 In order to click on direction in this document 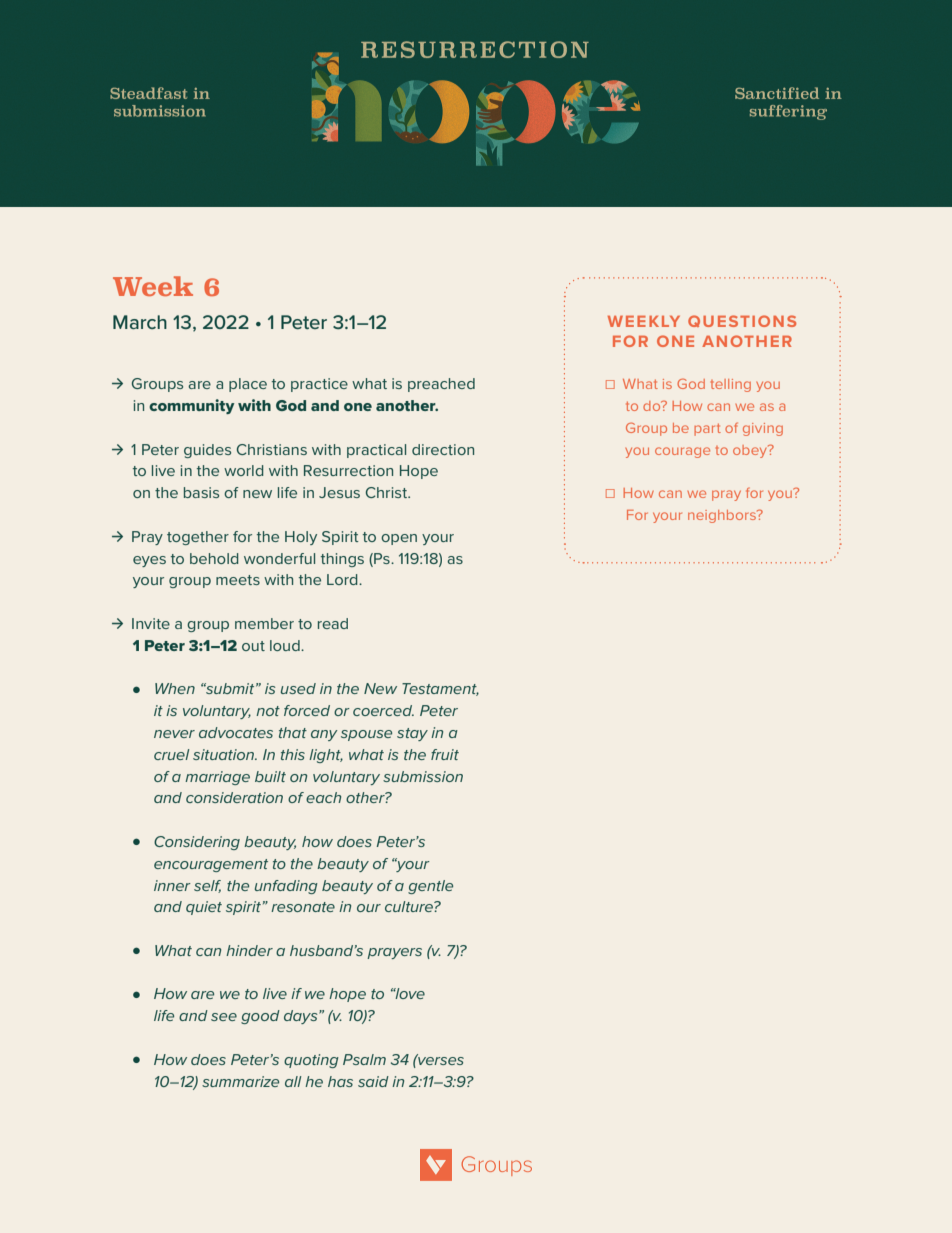, I will do `click(443, 449)`.
